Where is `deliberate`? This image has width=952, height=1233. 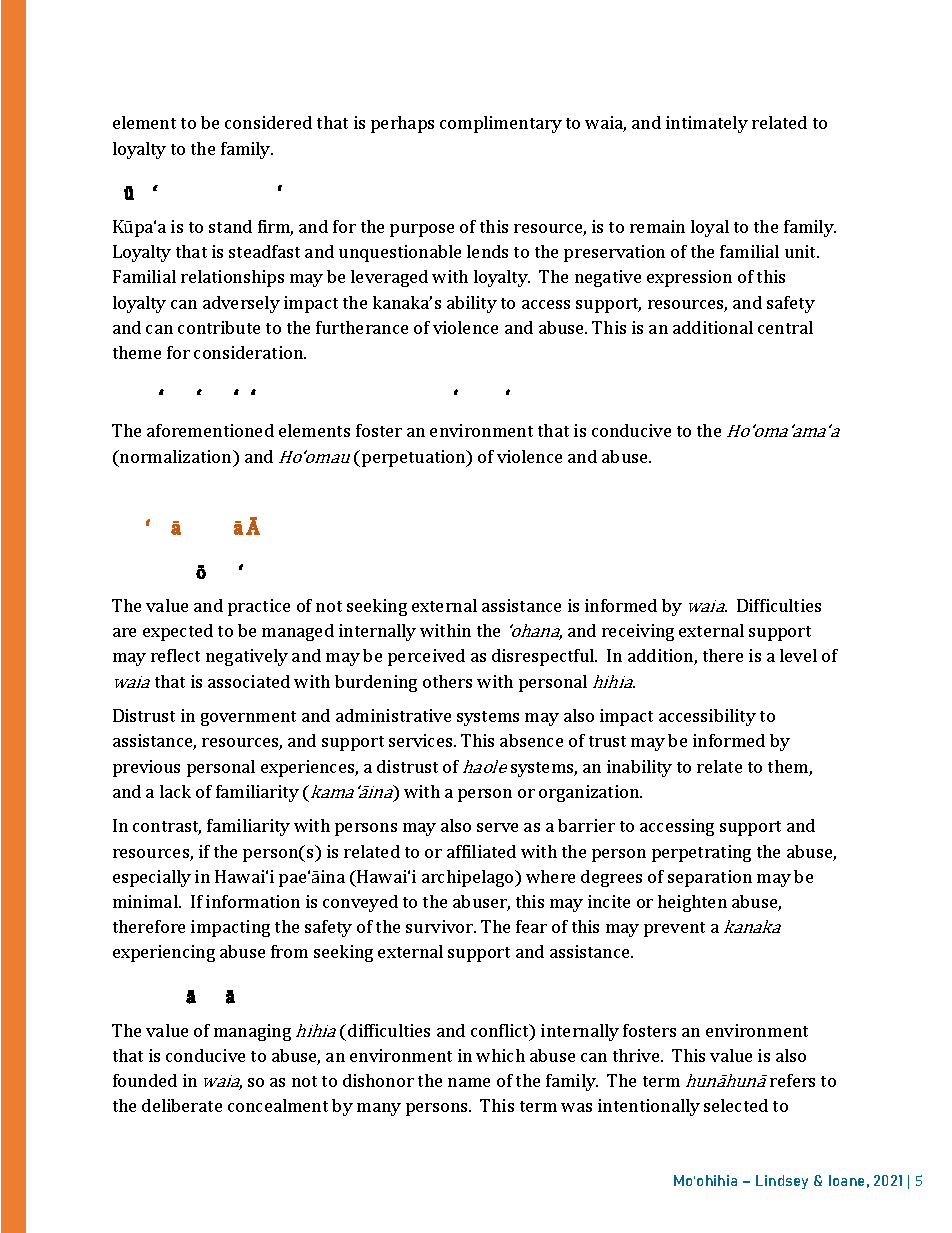
deliberate is located at coordinates (182, 1105).
